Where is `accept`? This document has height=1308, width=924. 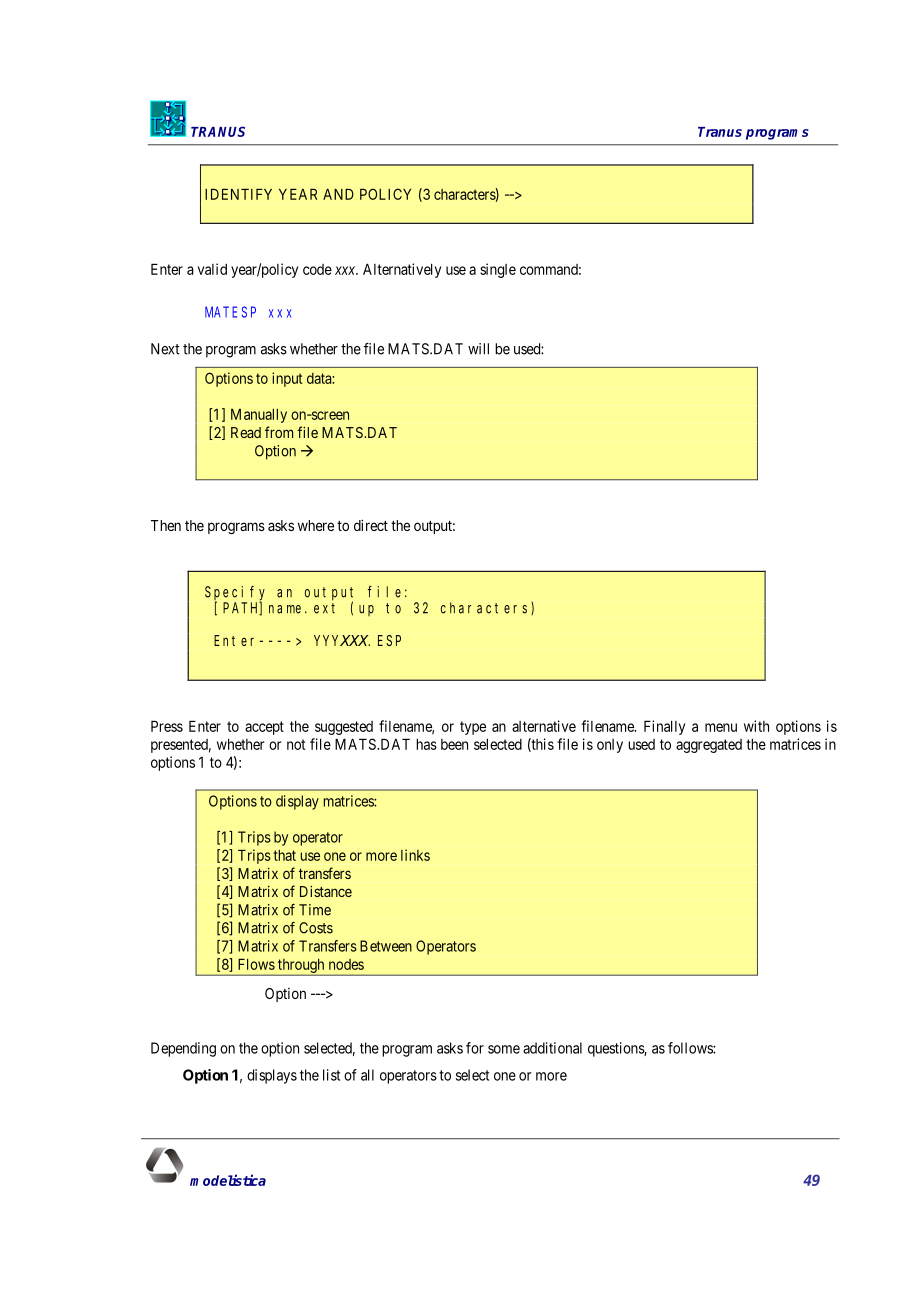
accept is located at coordinates (264, 728).
